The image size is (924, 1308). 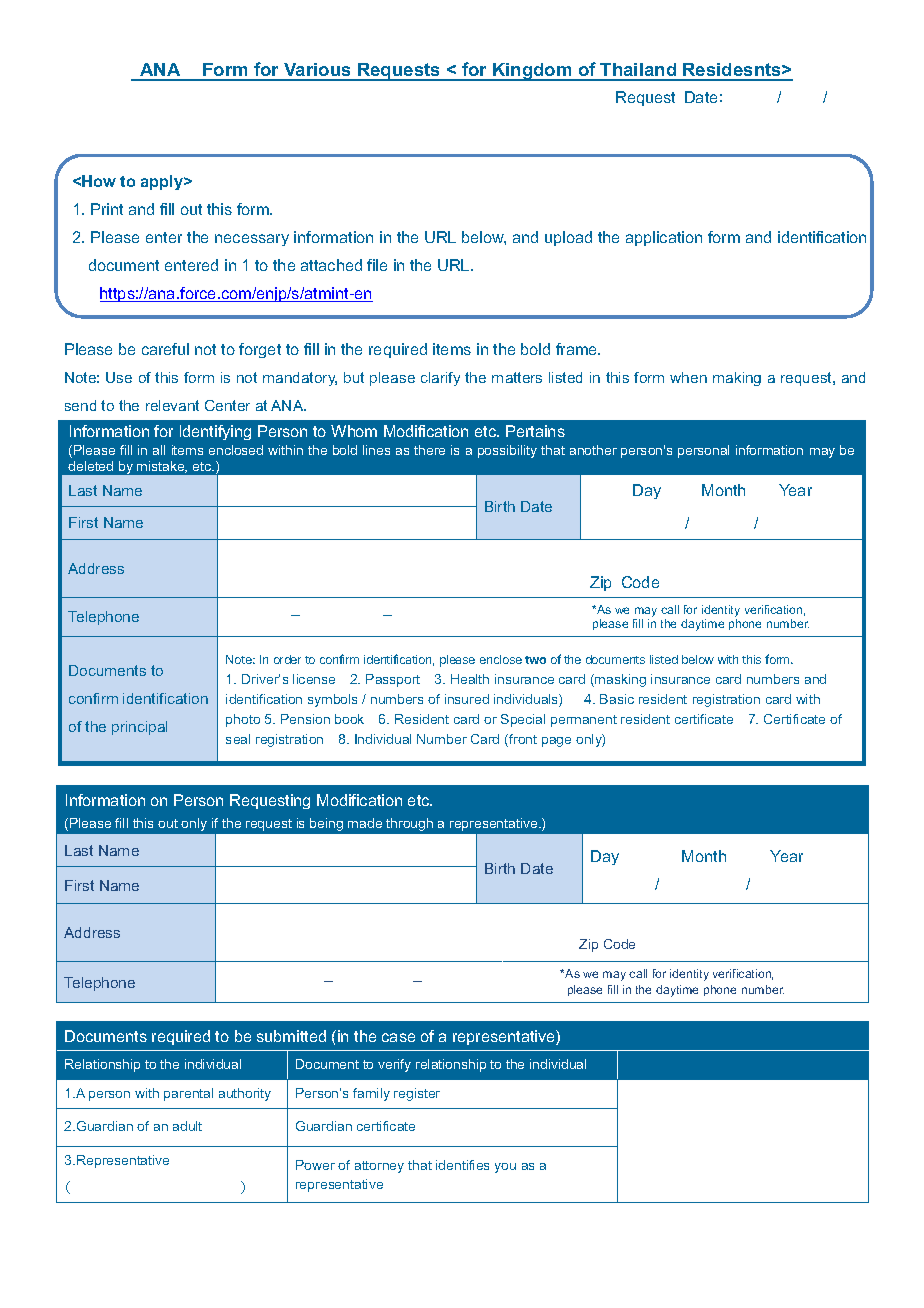 I want to click on masking, so click(x=619, y=680).
